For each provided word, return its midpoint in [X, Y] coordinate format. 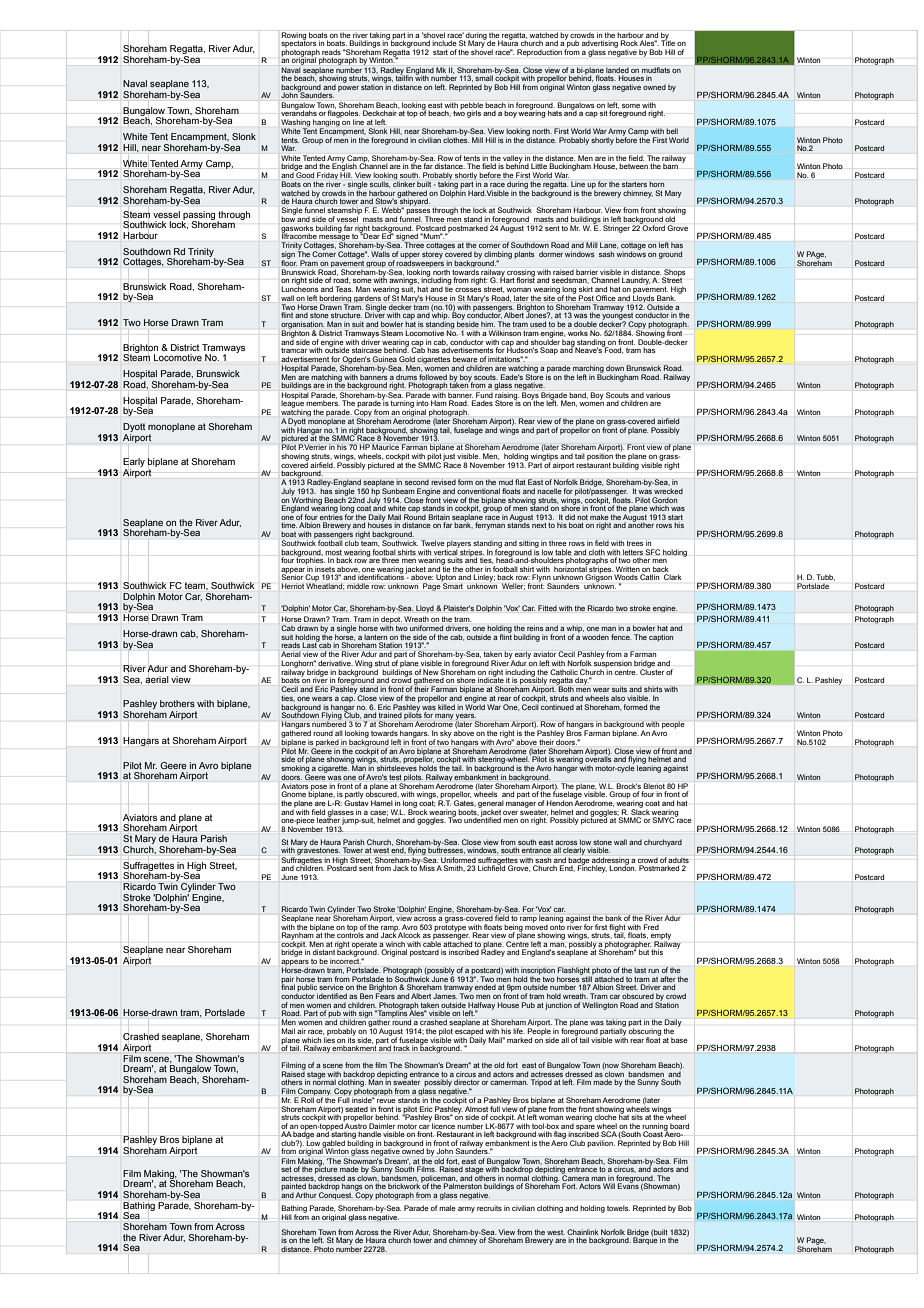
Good [304, 174]
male [447, 1208]
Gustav [356, 802]
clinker [404, 183]
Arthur [306, 1195]
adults [678, 860]
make [599, 517]
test [395, 777]
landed [617, 70]
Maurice [385, 447]
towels [618, 1208]
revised [443, 482]
